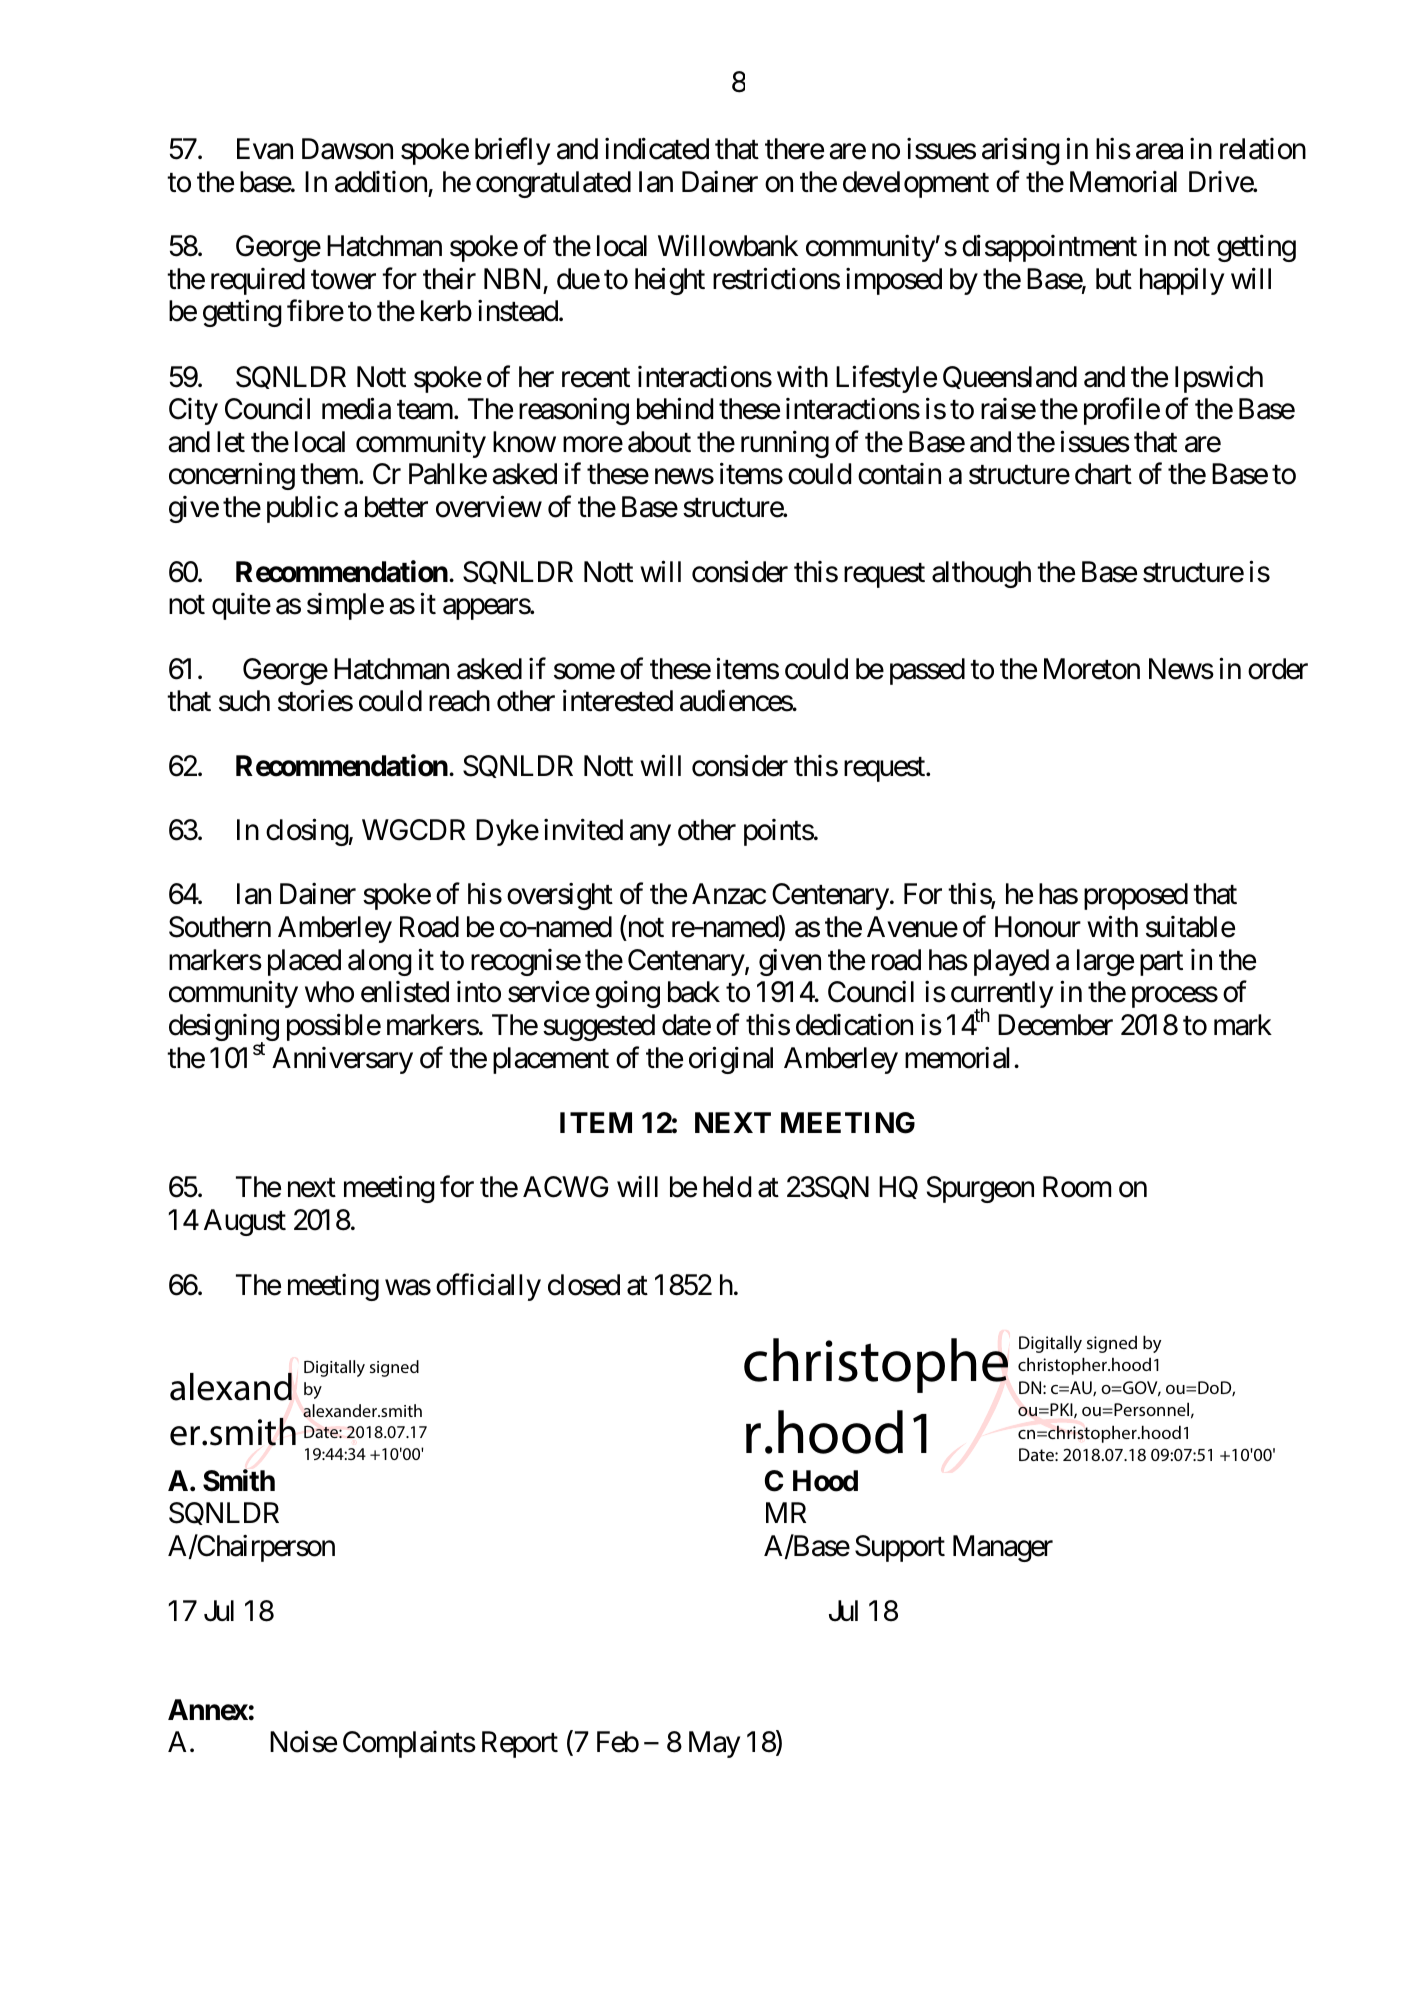  I want to click on them, so click(330, 474).
